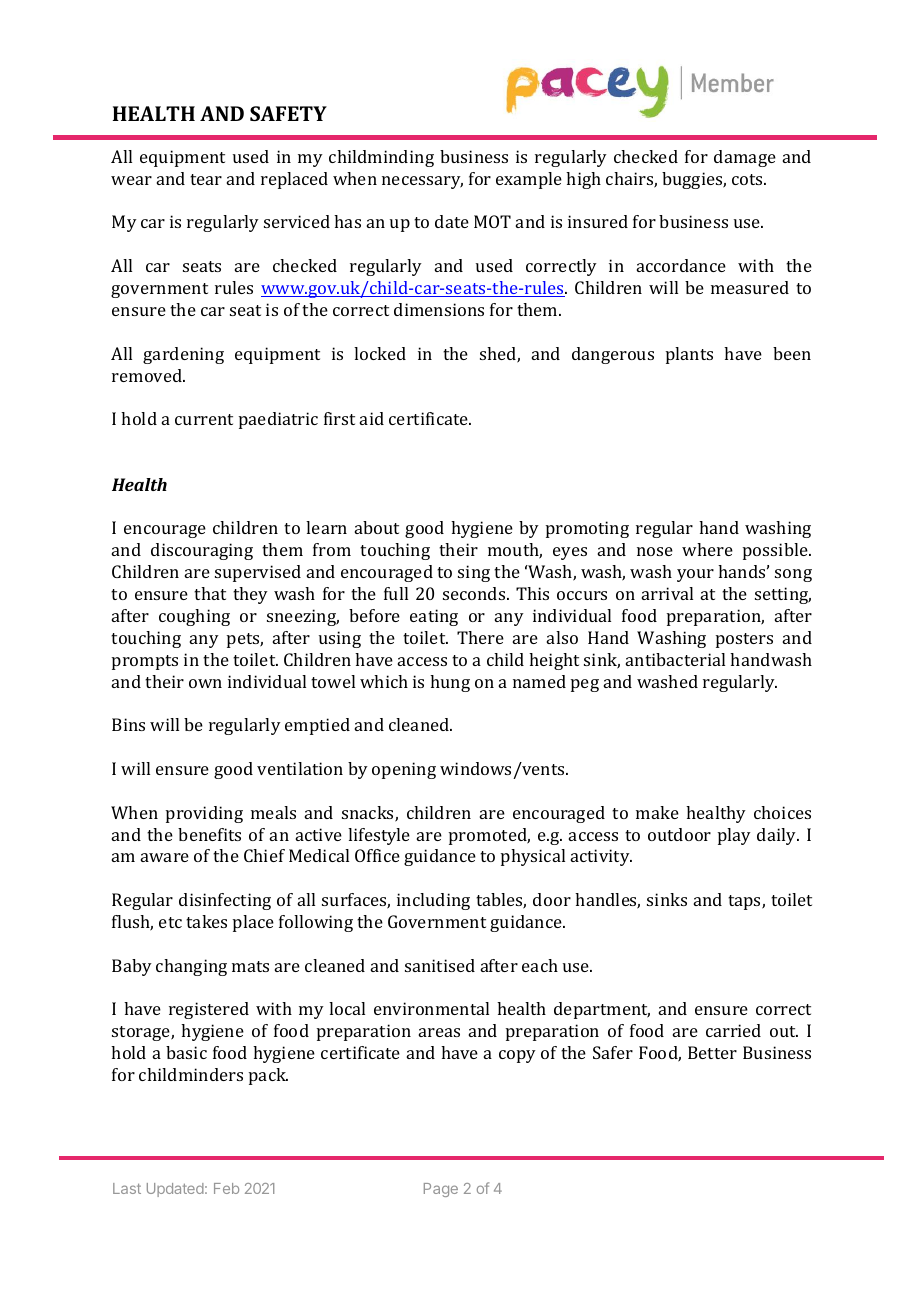 The height and width of the page is (1308, 924). What do you see at coordinates (226, 1188) in the page?
I see `Feb` at bounding box center [226, 1188].
